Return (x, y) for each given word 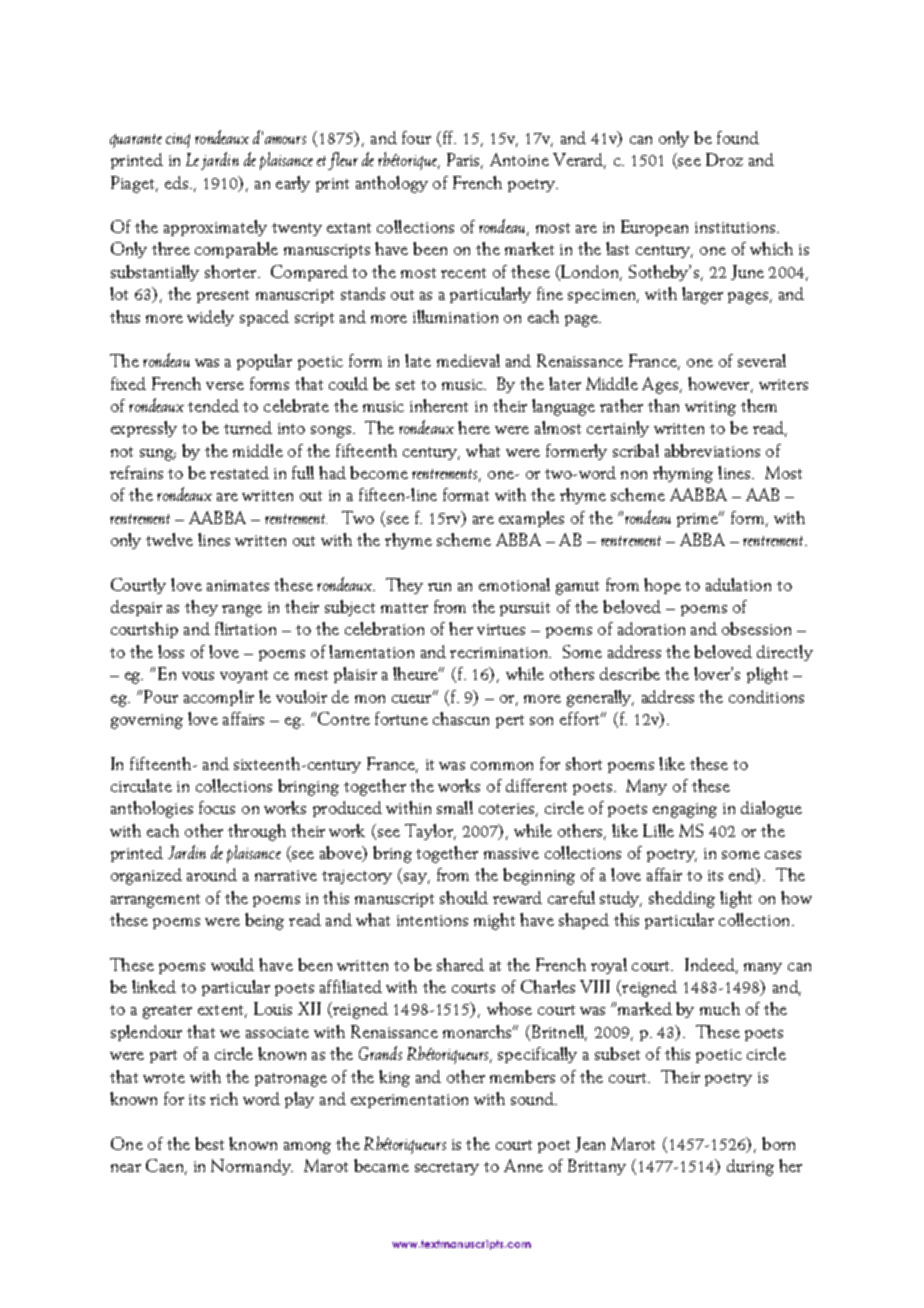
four (416, 137)
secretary (447, 1168)
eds (176, 182)
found (738, 137)
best (209, 1143)
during (750, 1167)
